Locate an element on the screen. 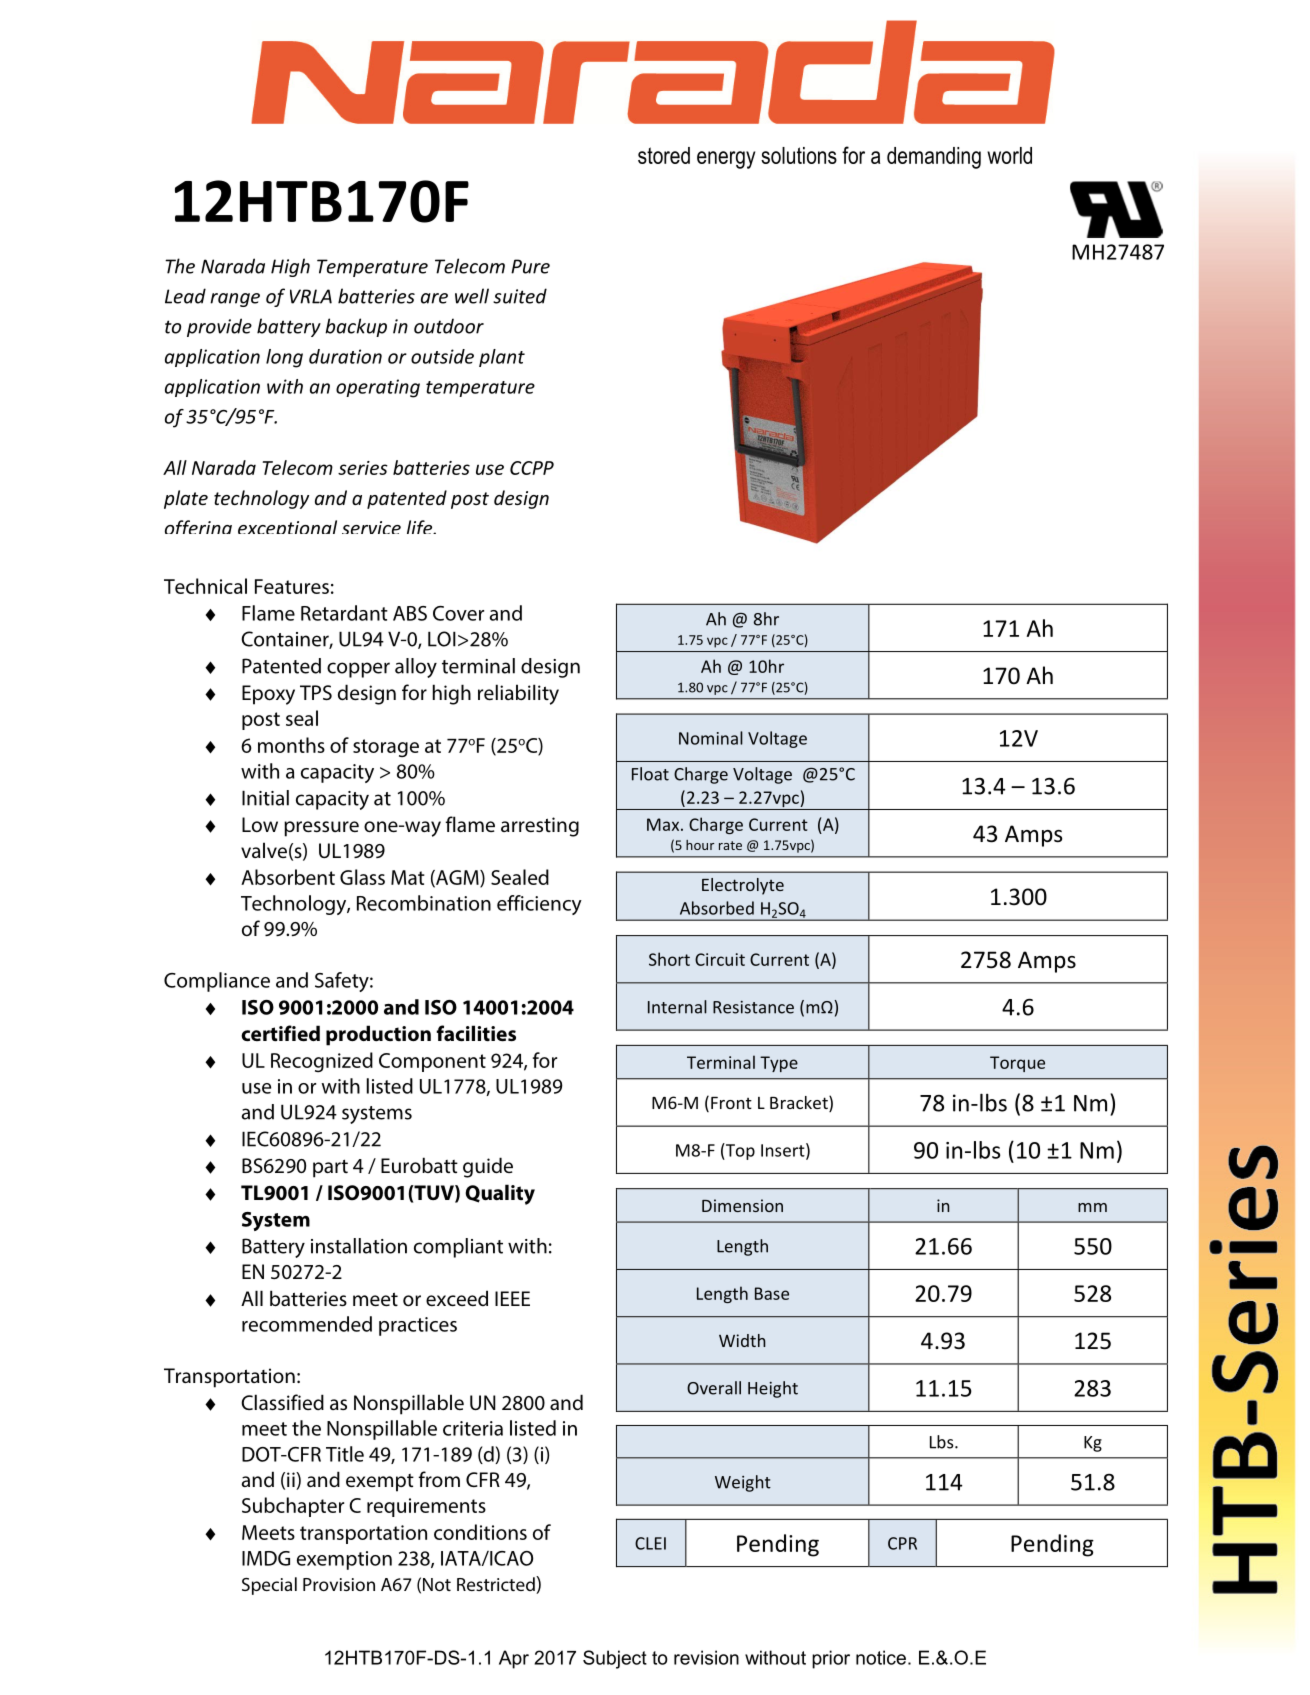 The image size is (1310, 1695). reliability is located at coordinates (518, 694).
